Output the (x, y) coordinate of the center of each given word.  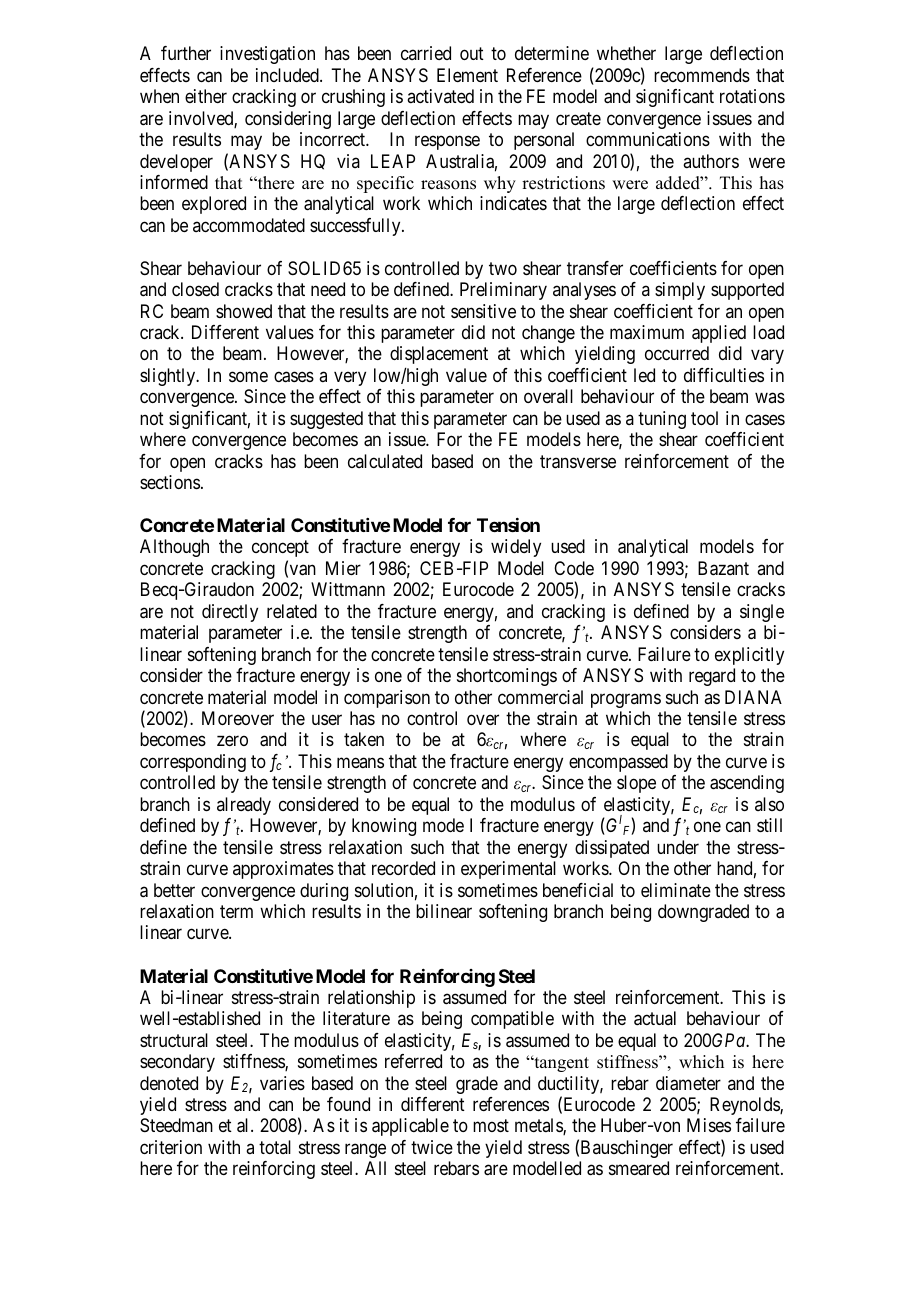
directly (230, 613)
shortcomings (507, 677)
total (275, 1147)
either (206, 96)
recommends (702, 75)
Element (467, 75)
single (762, 613)
